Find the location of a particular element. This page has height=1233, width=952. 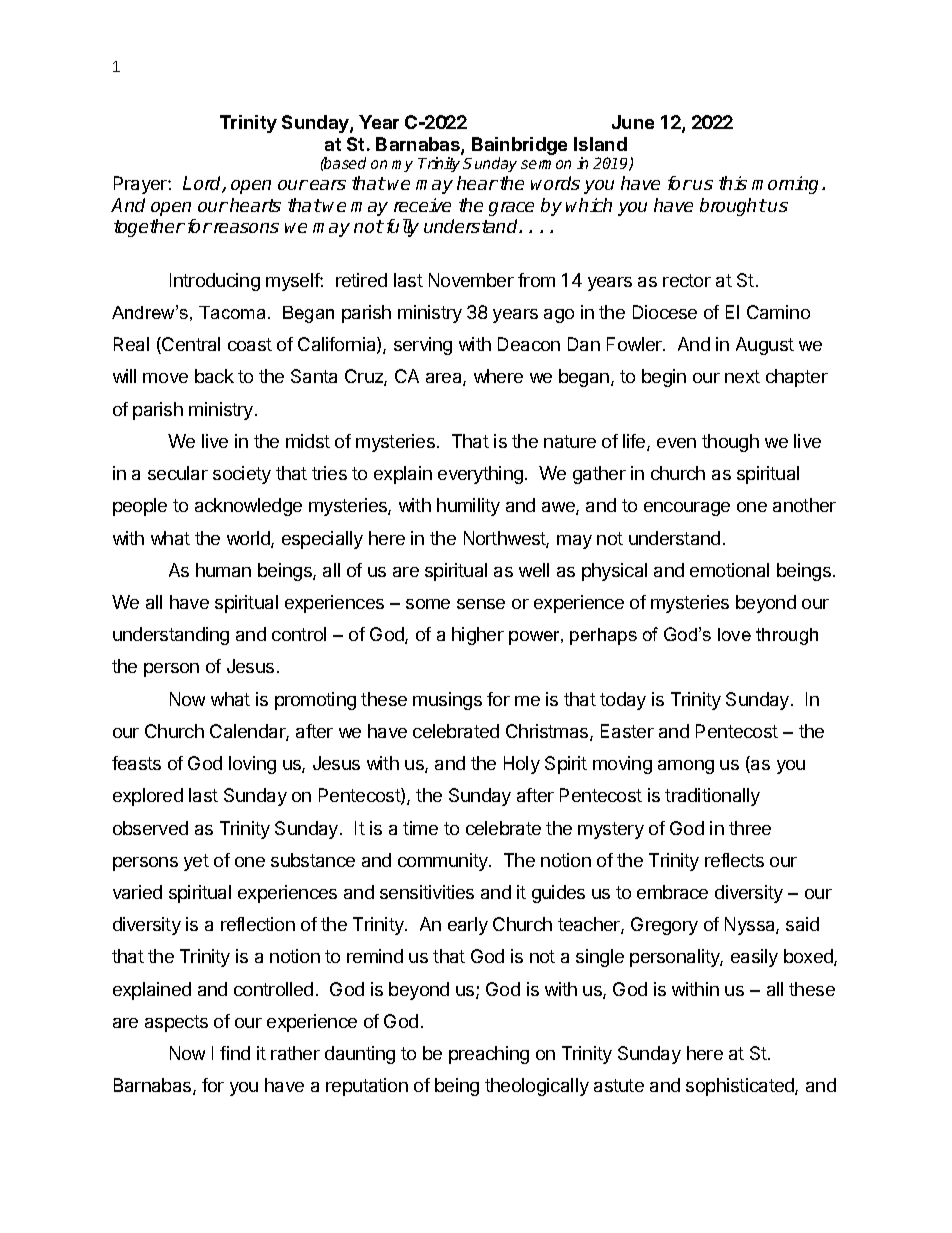

sense is located at coordinates (481, 604).
